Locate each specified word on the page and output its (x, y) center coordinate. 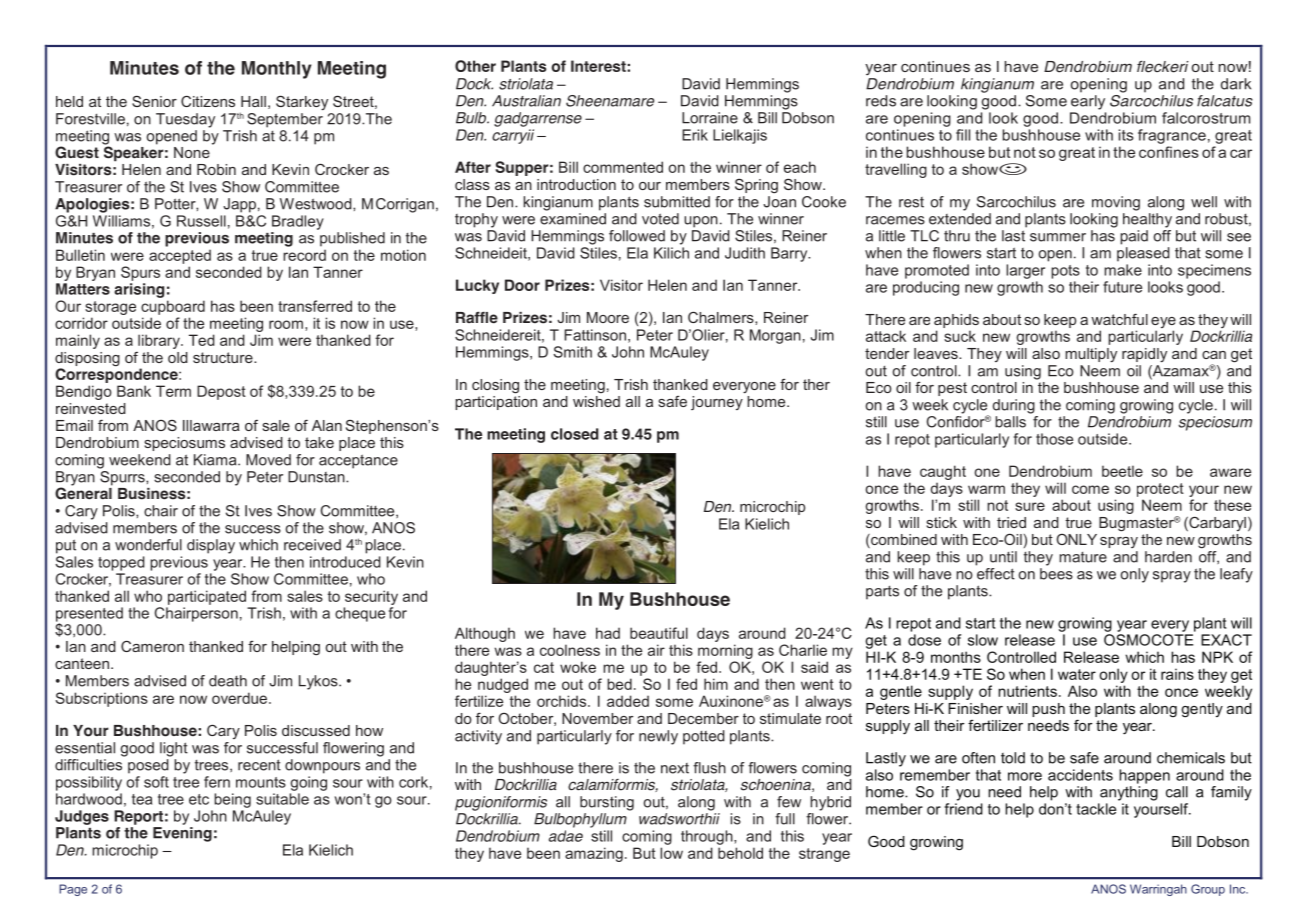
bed (619, 684)
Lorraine (710, 118)
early (1088, 102)
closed (575, 434)
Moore (608, 317)
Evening (182, 833)
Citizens (208, 101)
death (228, 681)
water (1077, 674)
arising (139, 290)
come (1090, 489)
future (1122, 287)
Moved (268, 460)
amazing (594, 854)
